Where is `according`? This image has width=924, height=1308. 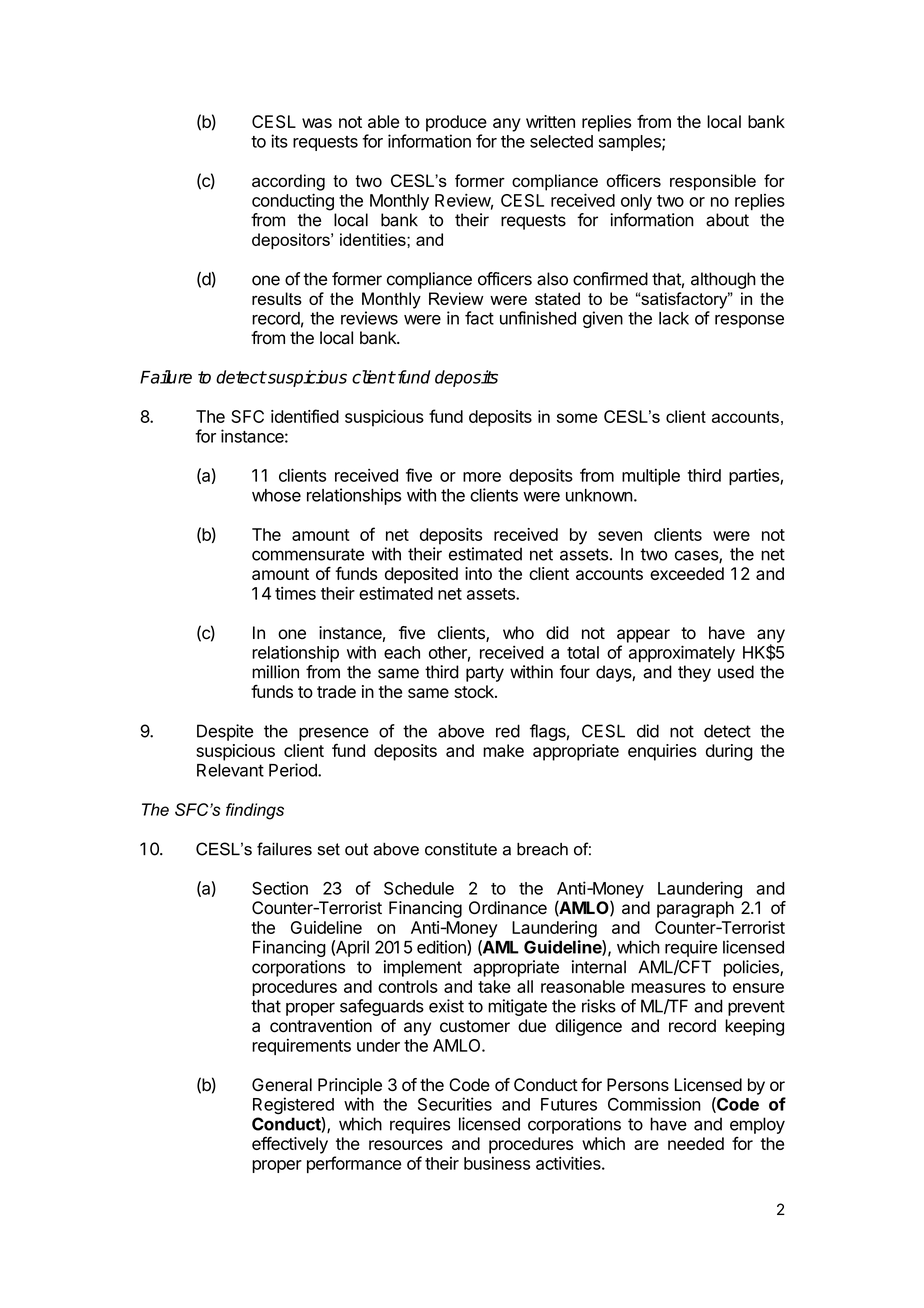 according is located at coordinates (288, 182).
